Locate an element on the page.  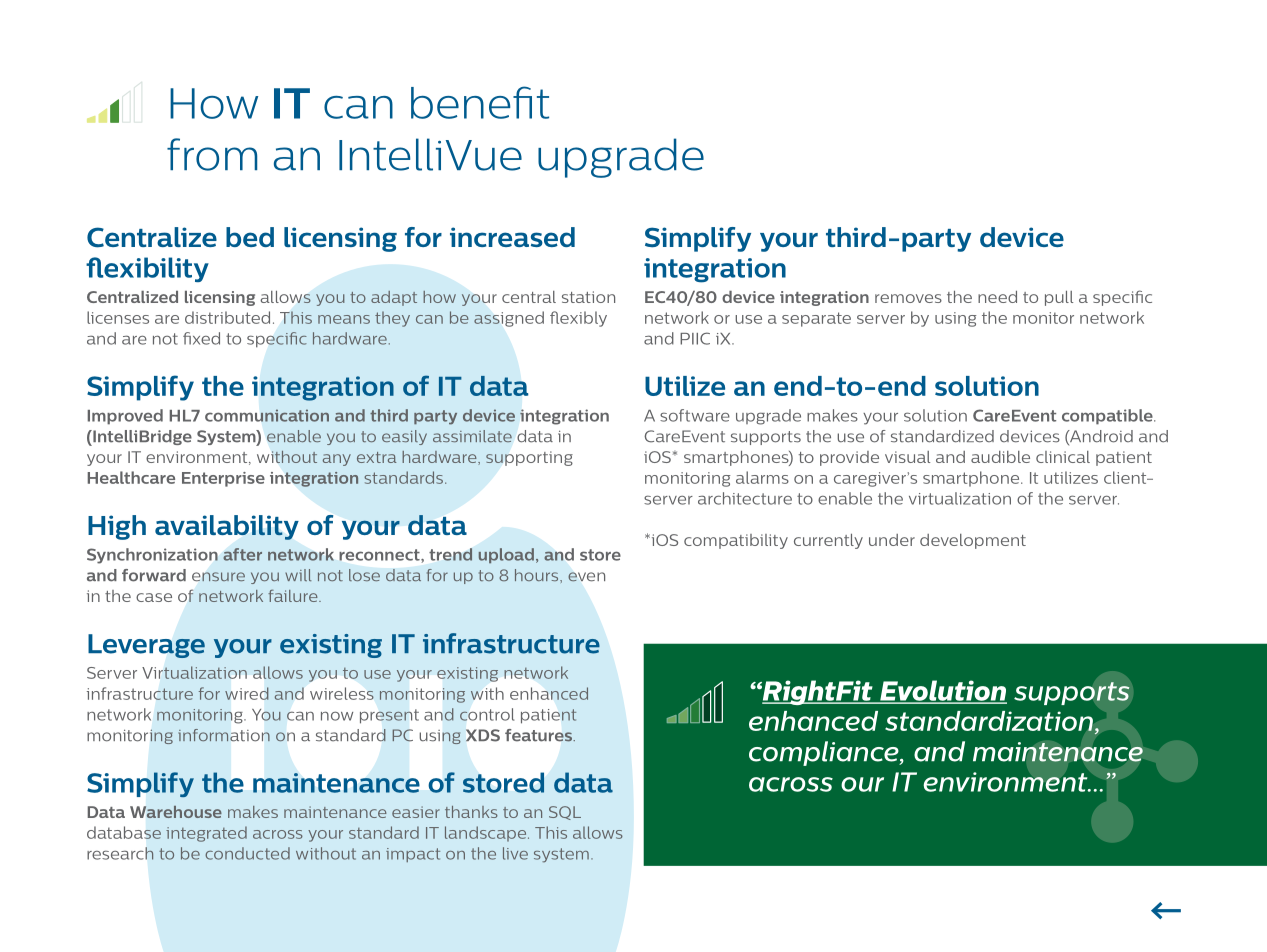
pull is located at coordinates (1059, 298).
